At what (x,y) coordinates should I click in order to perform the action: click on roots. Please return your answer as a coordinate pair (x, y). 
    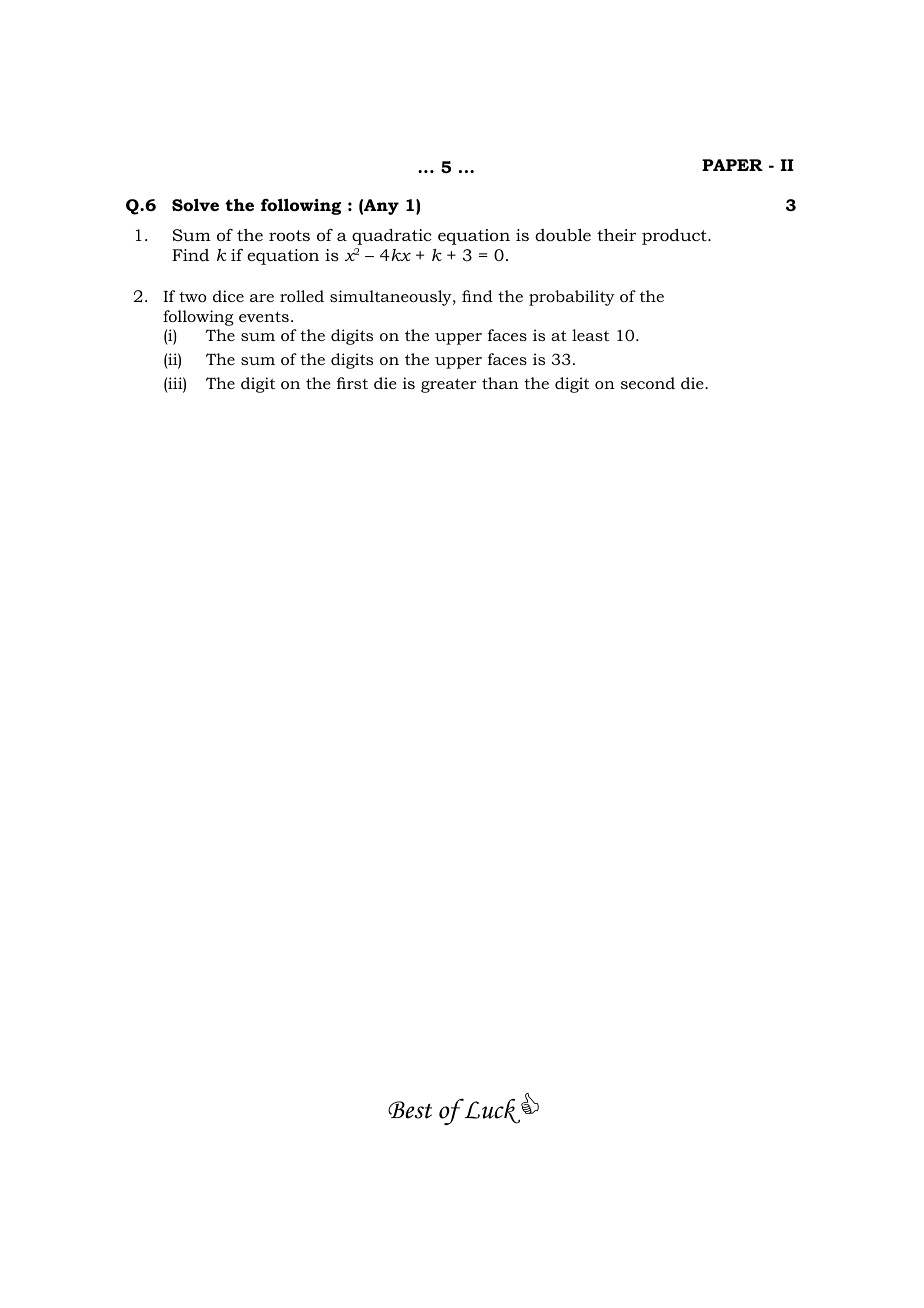
    Looking at the image, I should click on (289, 235).
